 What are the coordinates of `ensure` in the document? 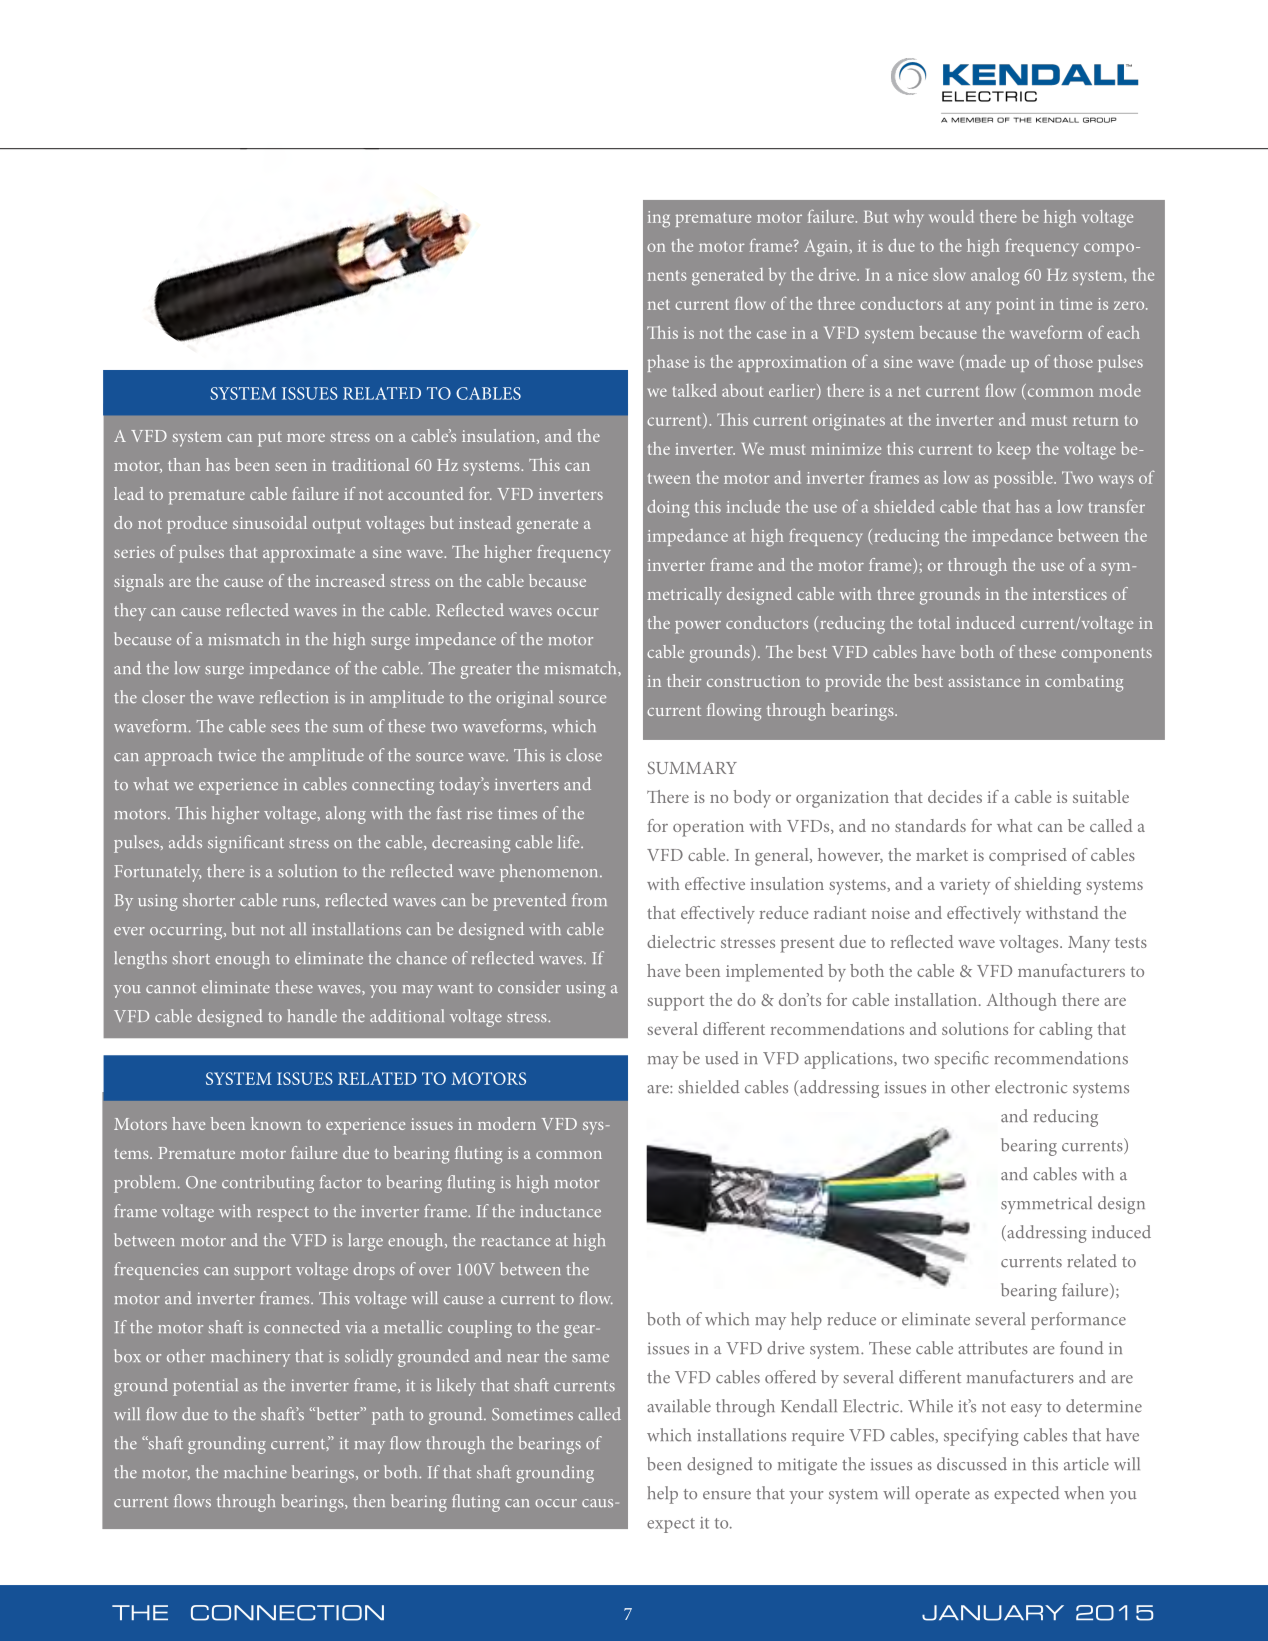 It's located at (727, 1495).
